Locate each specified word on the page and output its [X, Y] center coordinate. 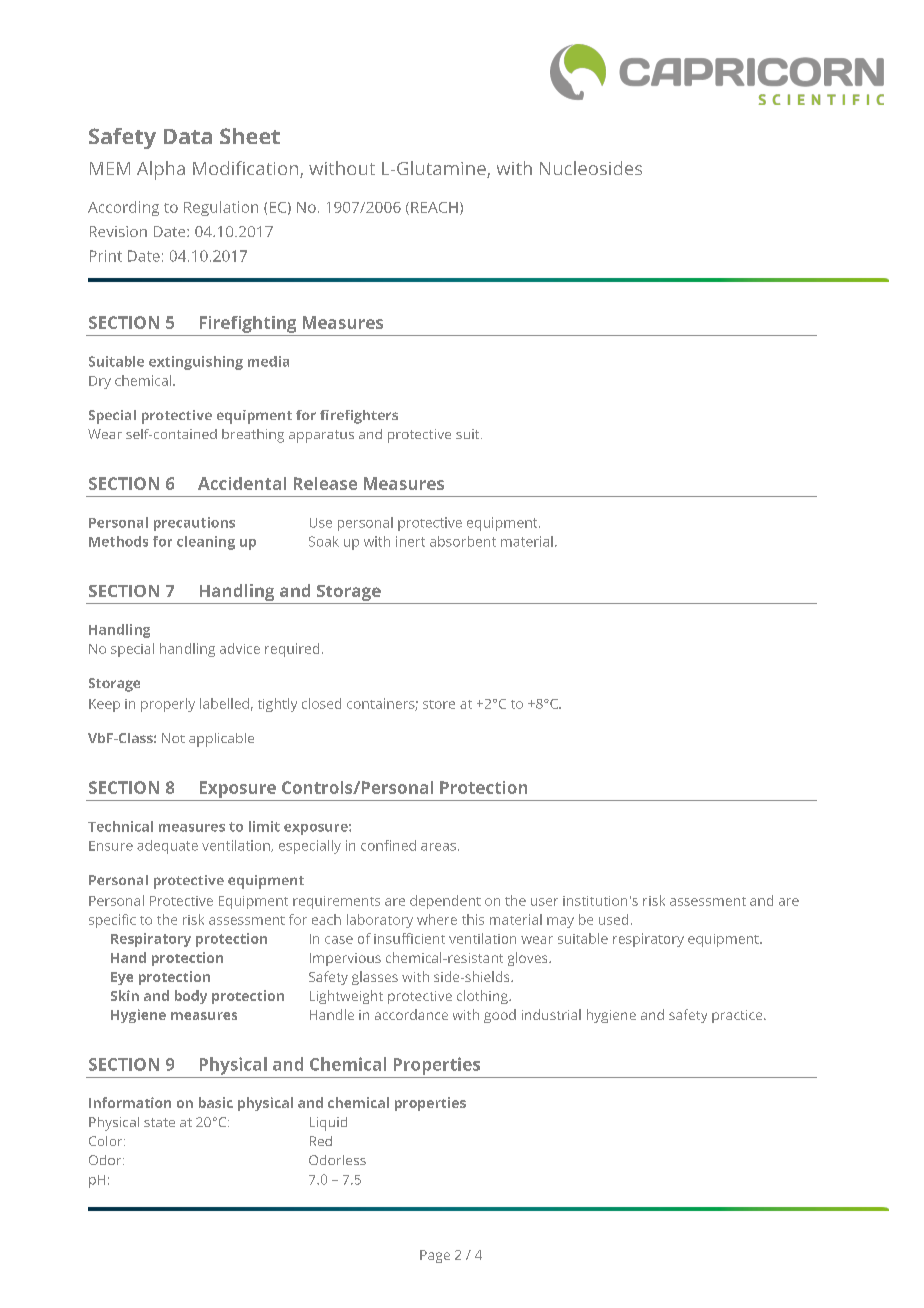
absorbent [463, 541]
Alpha [161, 170]
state [159, 1122]
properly [168, 705]
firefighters [359, 417]
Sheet [250, 136]
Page [435, 1256]
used [613, 919]
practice [738, 1016]
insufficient [409, 938]
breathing [253, 436]
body [191, 997]
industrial [551, 1014]
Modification [247, 169]
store [439, 704]
